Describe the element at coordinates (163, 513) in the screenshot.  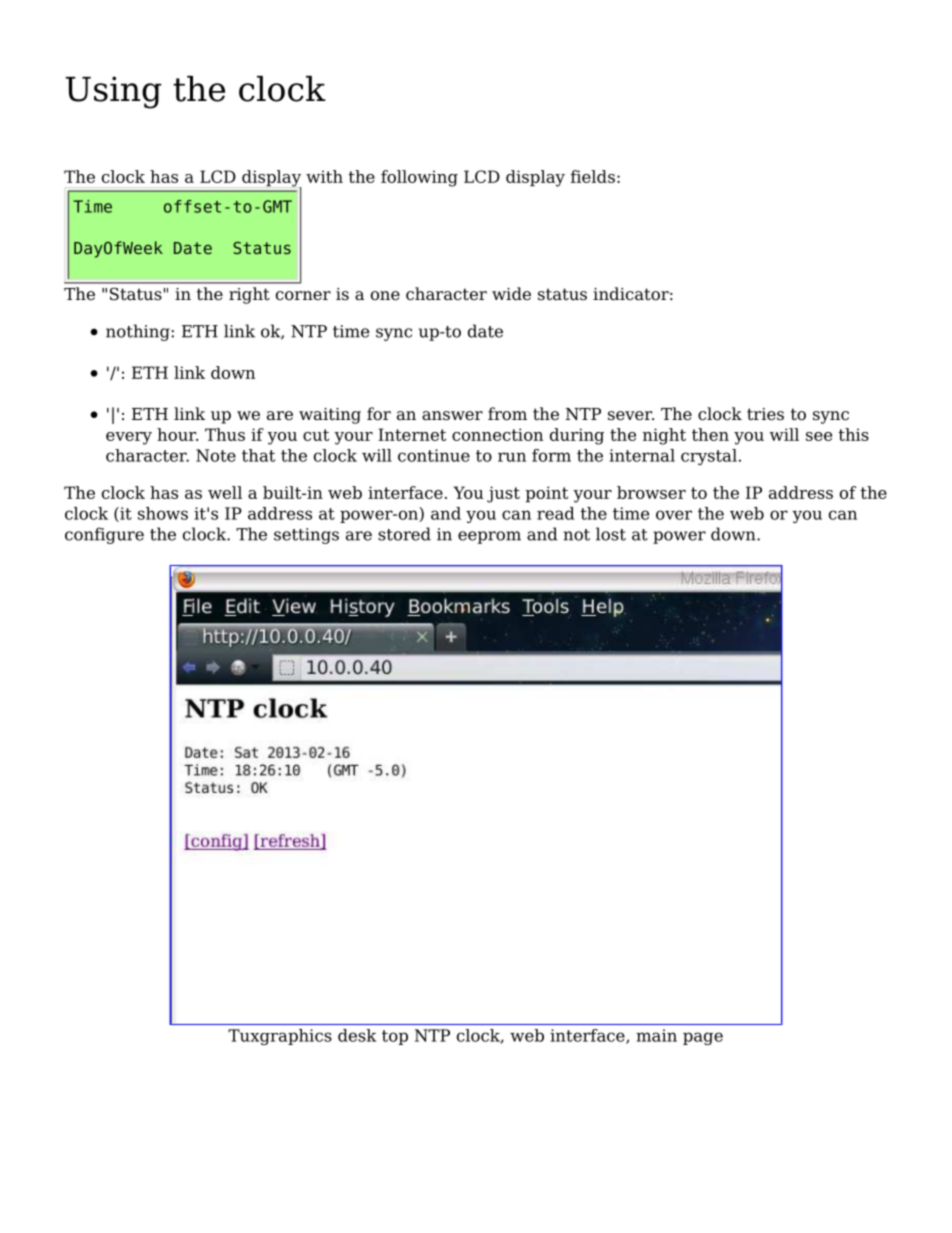
I see `shows` at that location.
